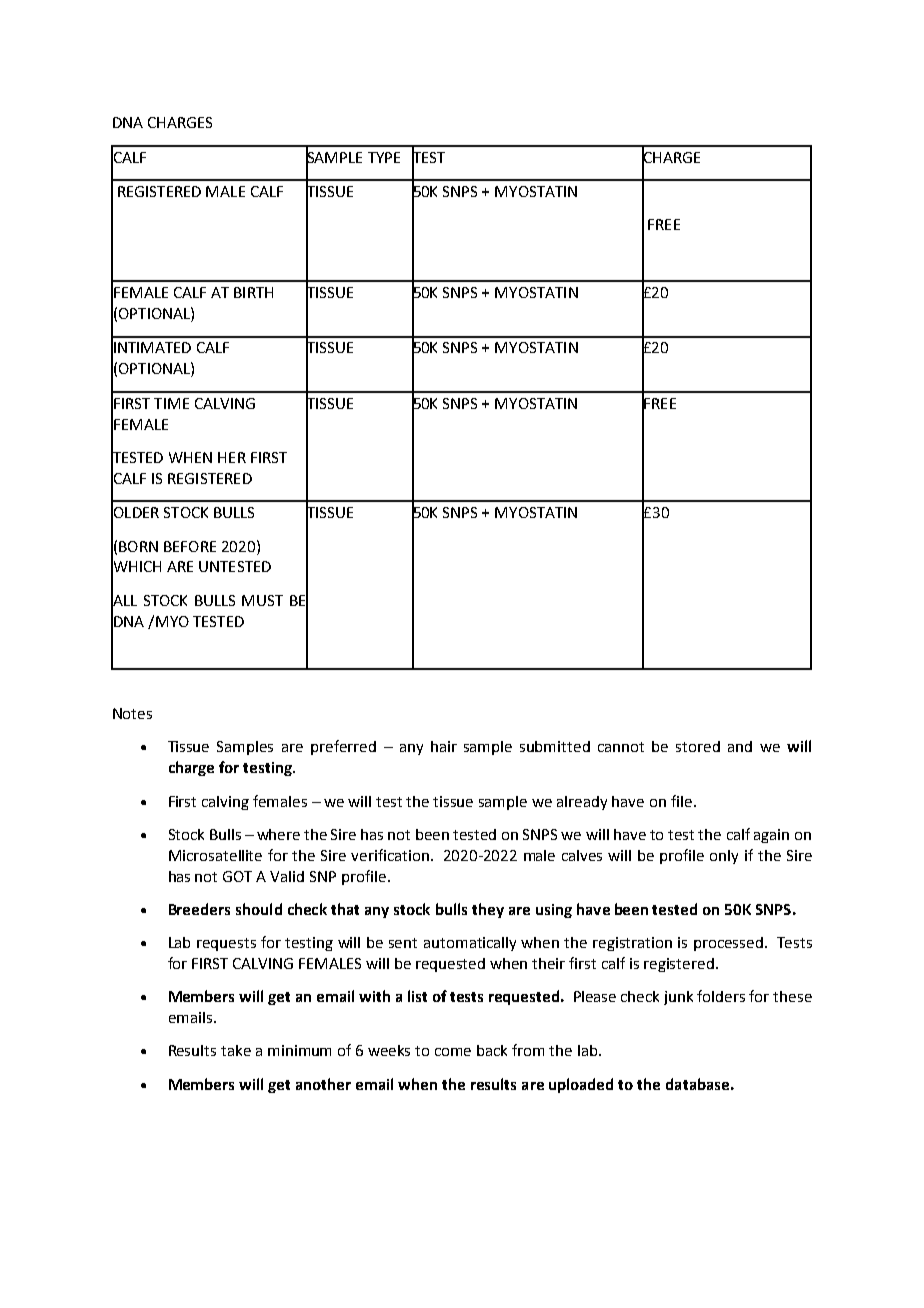  Describe the element at coordinates (678, 998) in the image. I see `junk` at that location.
